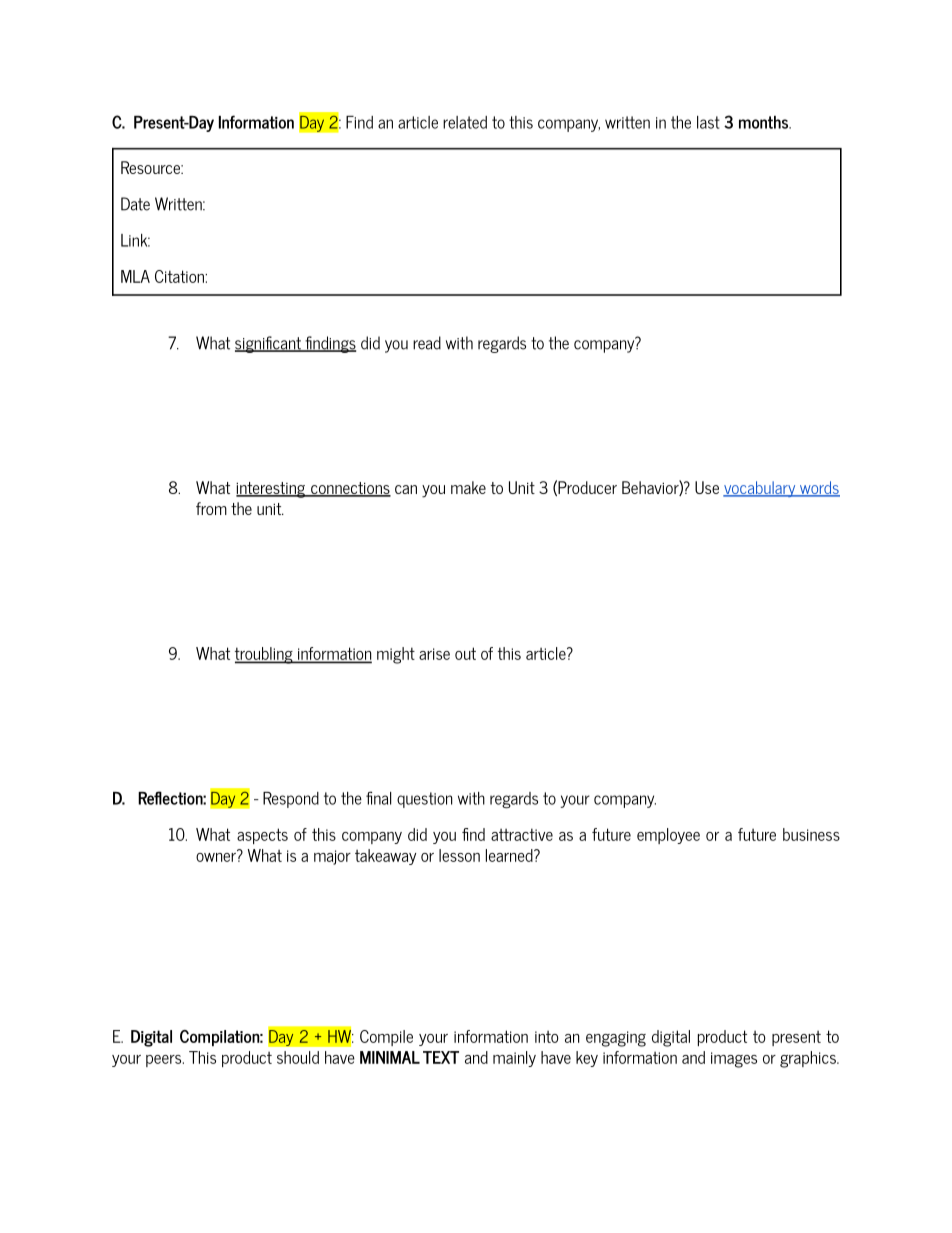 The width and height of the screenshot is (952, 1233). What do you see at coordinates (760, 489) in the screenshot?
I see `vocabulary` at bounding box center [760, 489].
